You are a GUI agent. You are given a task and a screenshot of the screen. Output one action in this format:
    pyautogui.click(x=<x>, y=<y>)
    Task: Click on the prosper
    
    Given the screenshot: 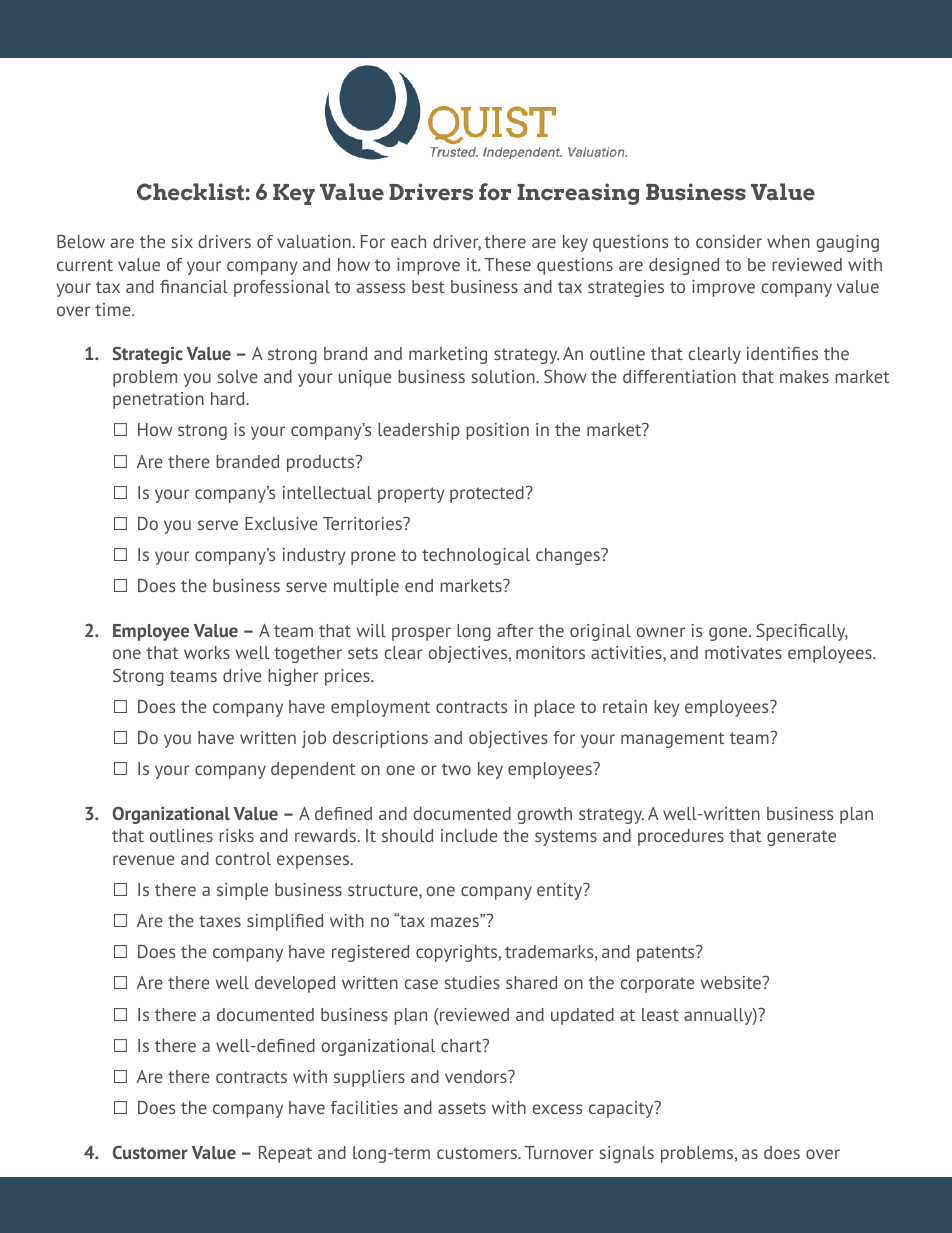 What is the action you would take?
    pyautogui.click(x=421, y=634)
